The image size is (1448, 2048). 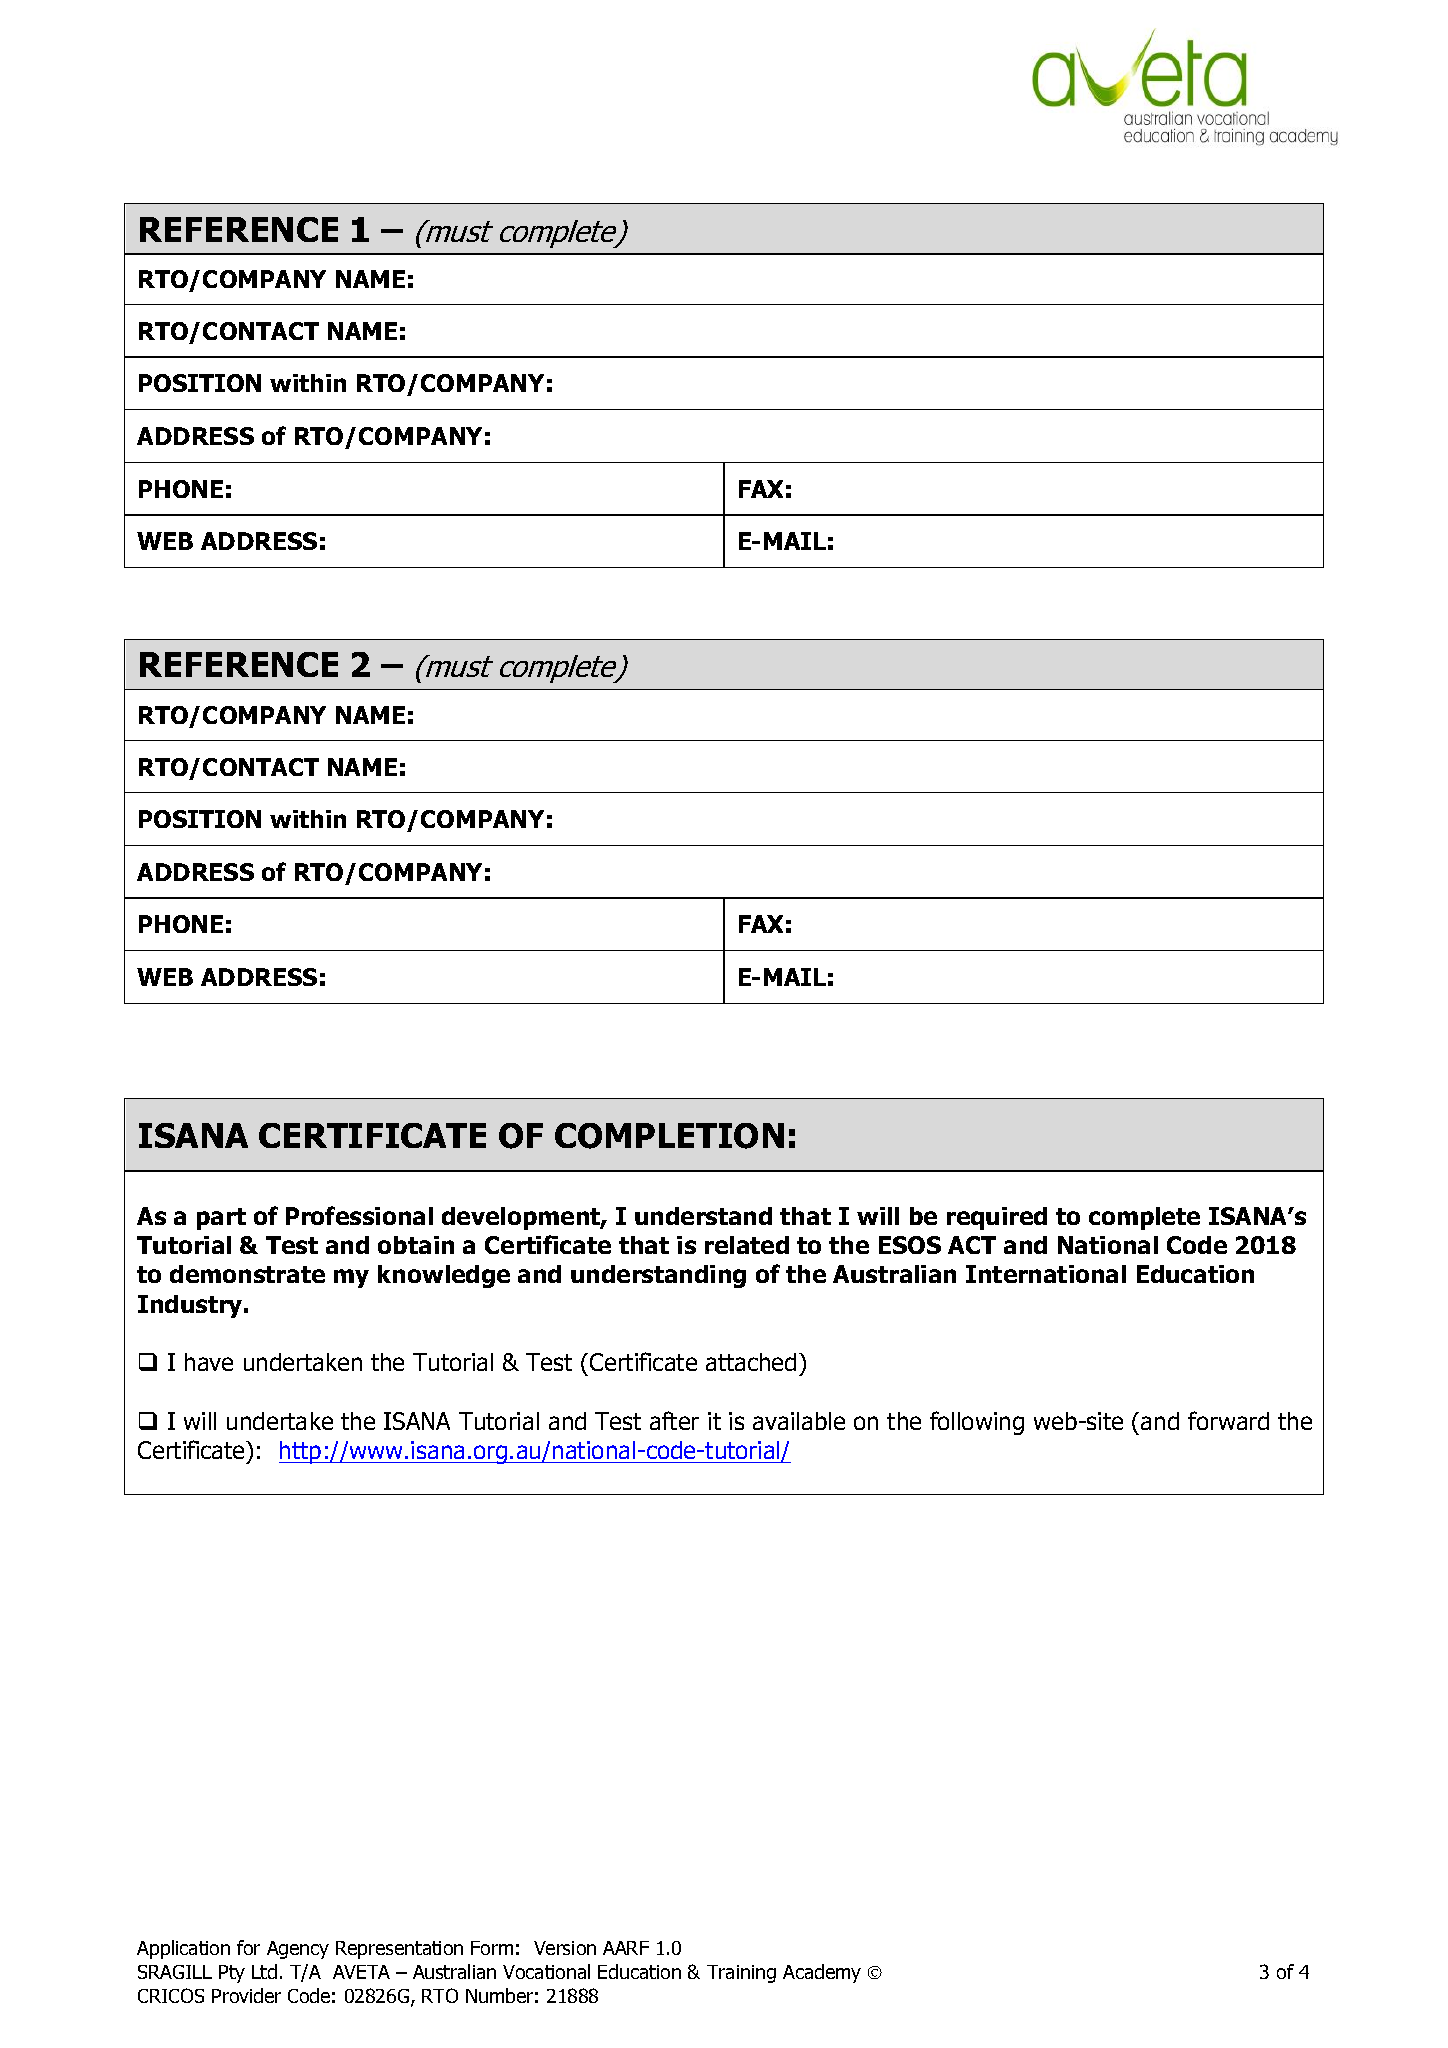 I want to click on Agency, so click(x=298, y=1950).
